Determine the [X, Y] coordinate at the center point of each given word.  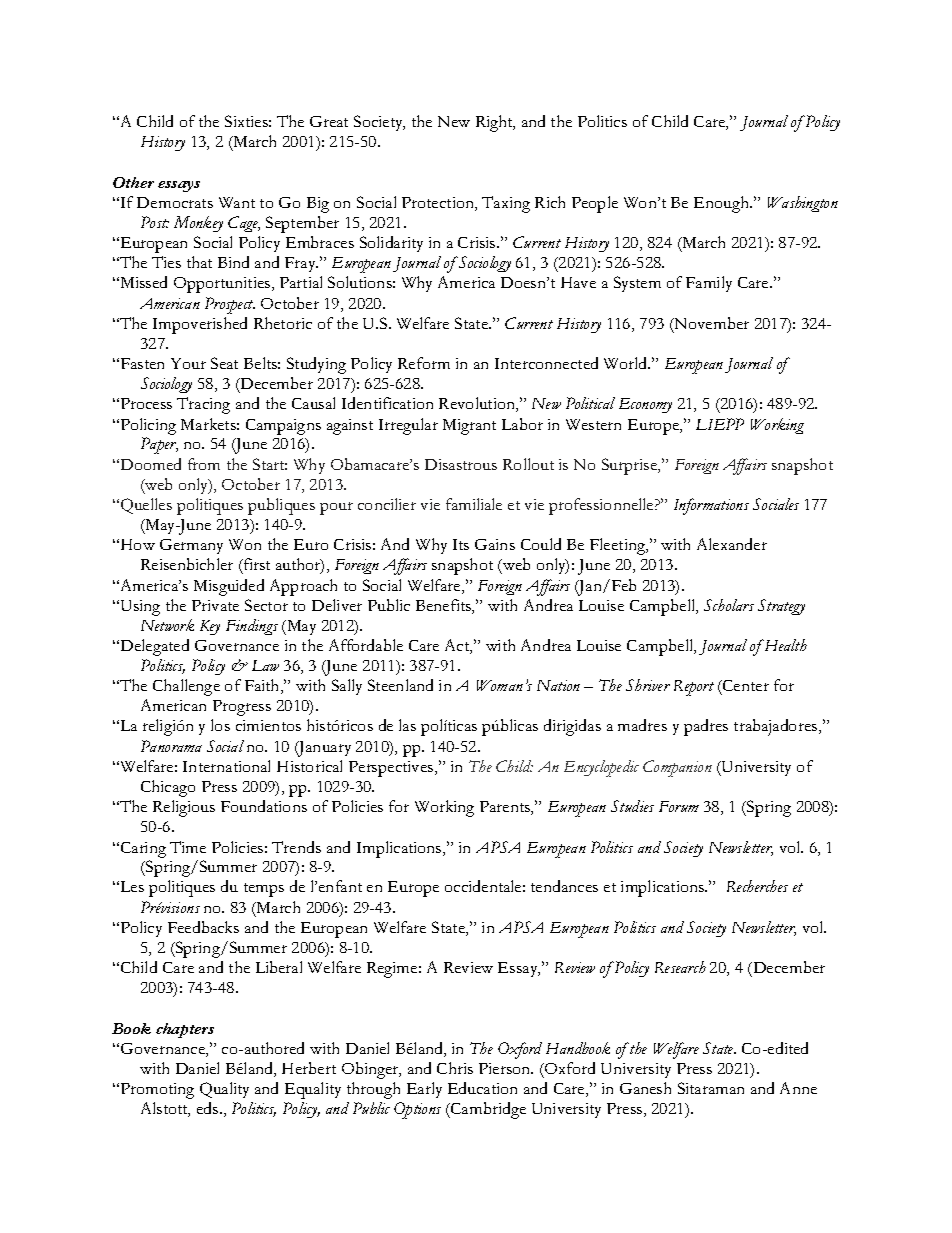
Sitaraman [711, 1088]
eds [209, 1108]
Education [482, 1088]
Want [237, 202]
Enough [723, 204]
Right [495, 123]
